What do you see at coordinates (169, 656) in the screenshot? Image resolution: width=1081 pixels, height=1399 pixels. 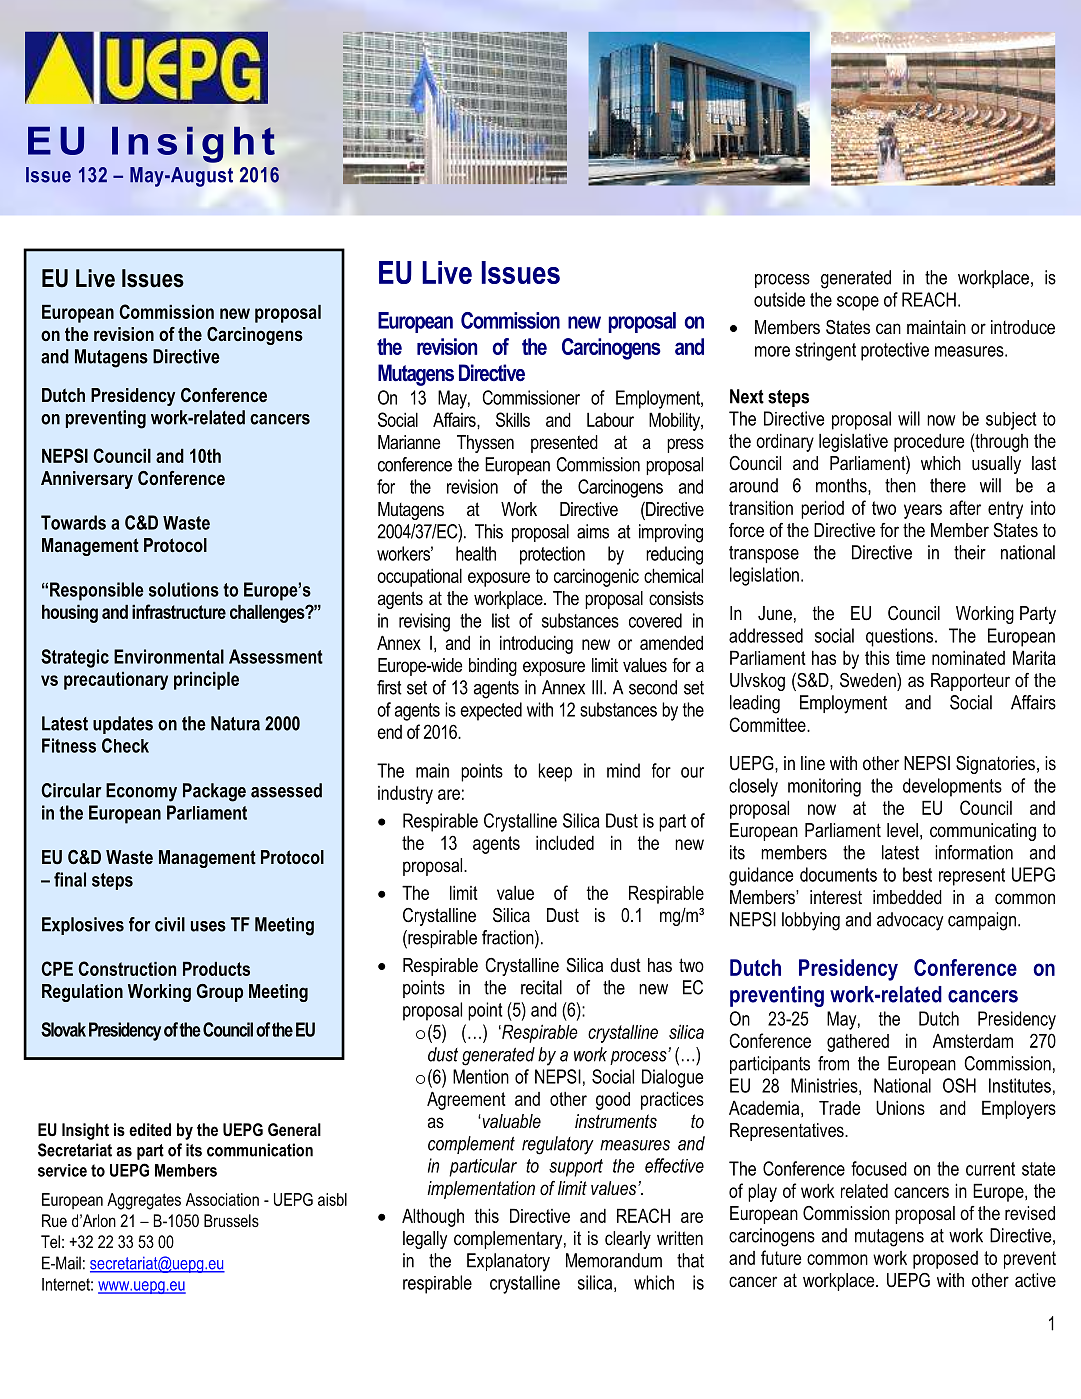 I see `Environmental` at bounding box center [169, 656].
